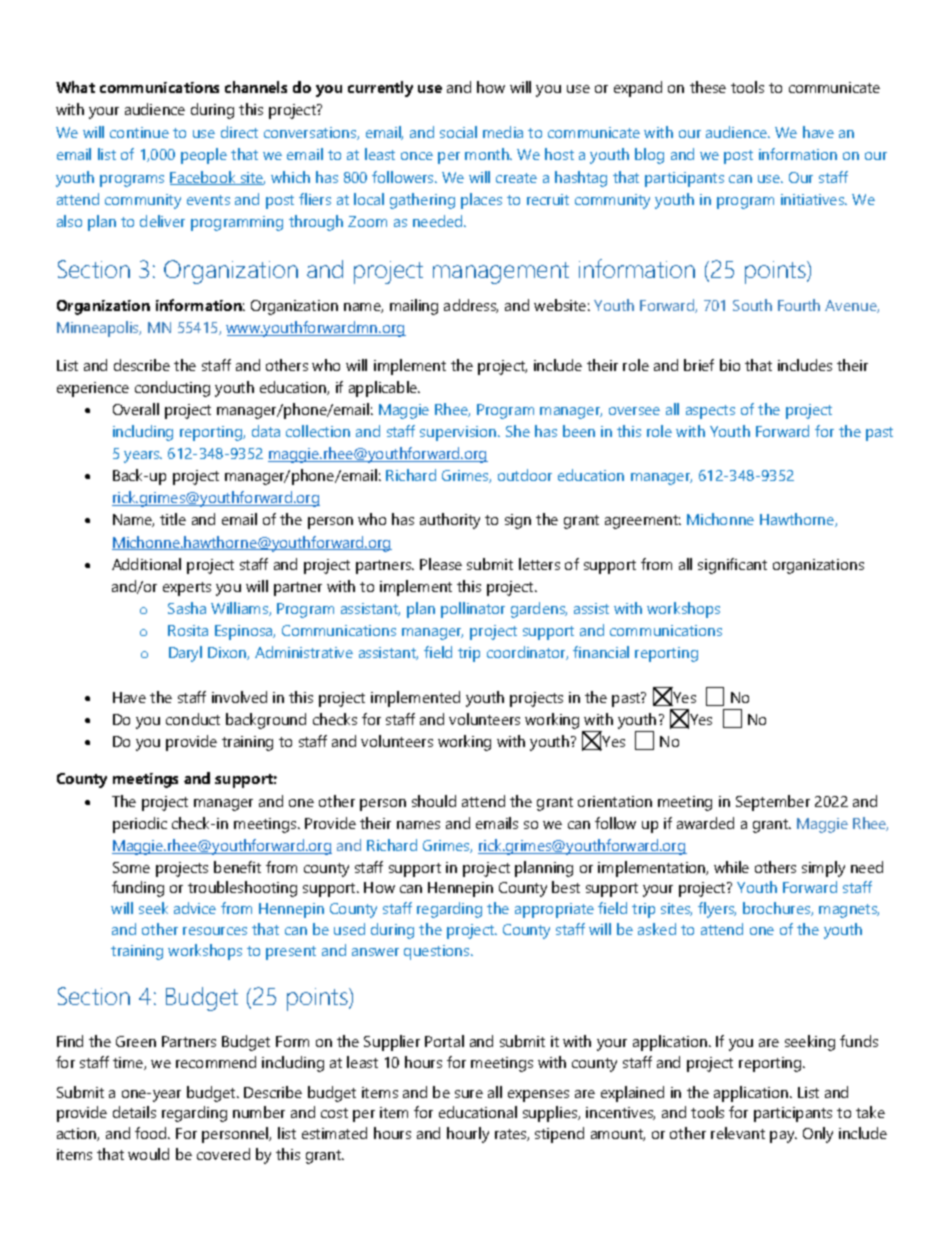 The height and width of the image is (1233, 952). What do you see at coordinates (434, 801) in the image?
I see `should` at bounding box center [434, 801].
